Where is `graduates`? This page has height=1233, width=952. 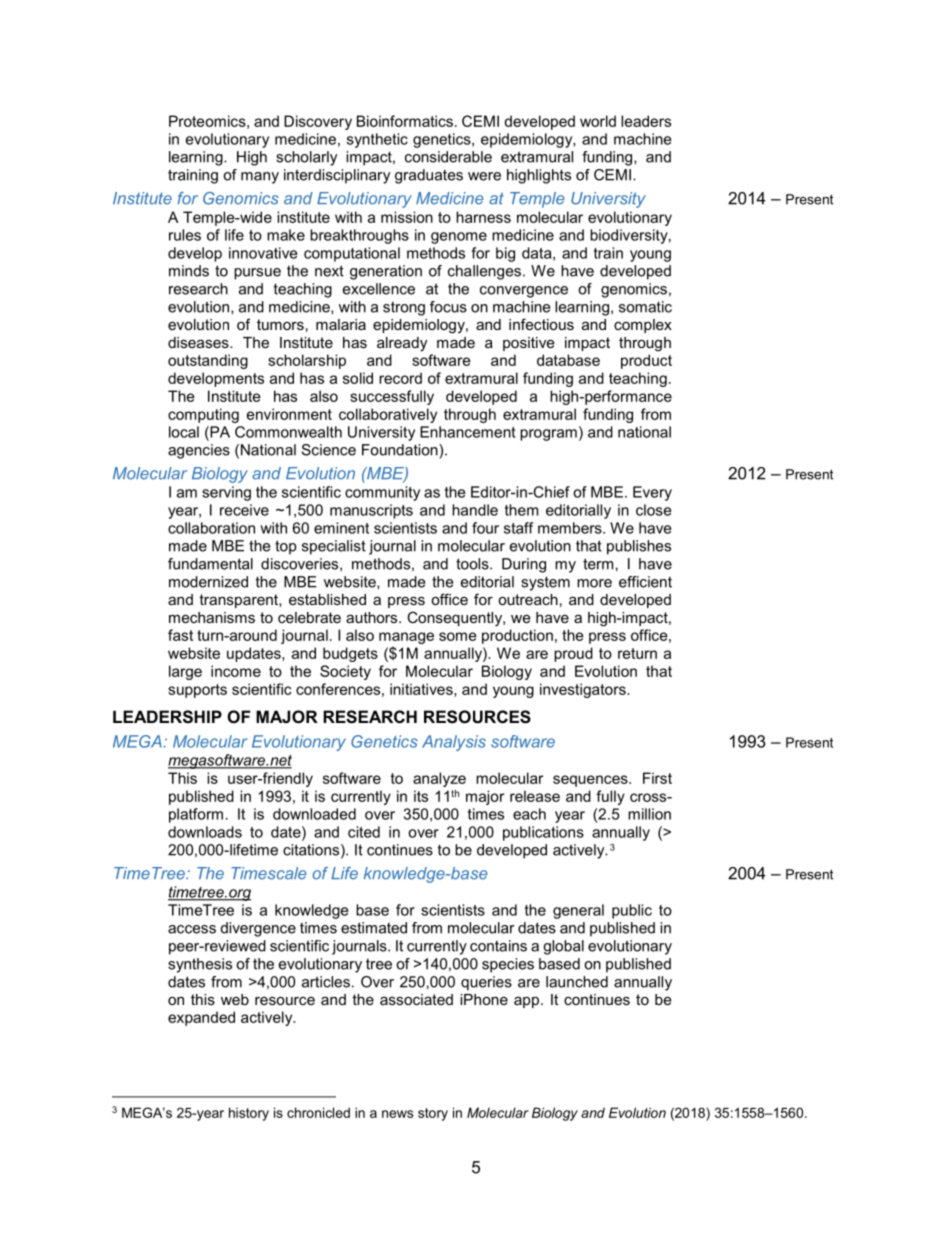
graduates is located at coordinates (429, 176).
